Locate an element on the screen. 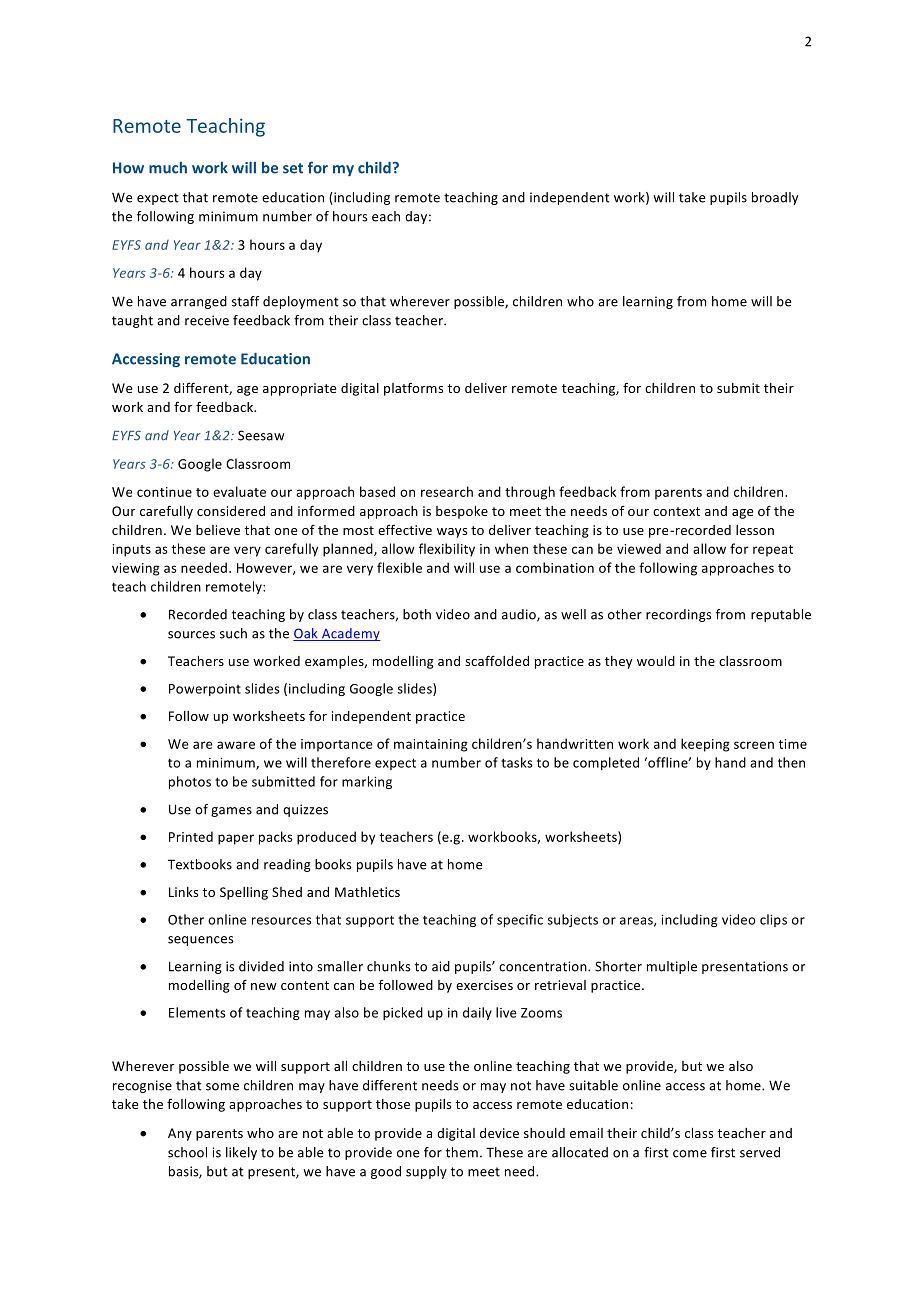 The width and height of the screenshot is (924, 1309). context is located at coordinates (676, 511).
